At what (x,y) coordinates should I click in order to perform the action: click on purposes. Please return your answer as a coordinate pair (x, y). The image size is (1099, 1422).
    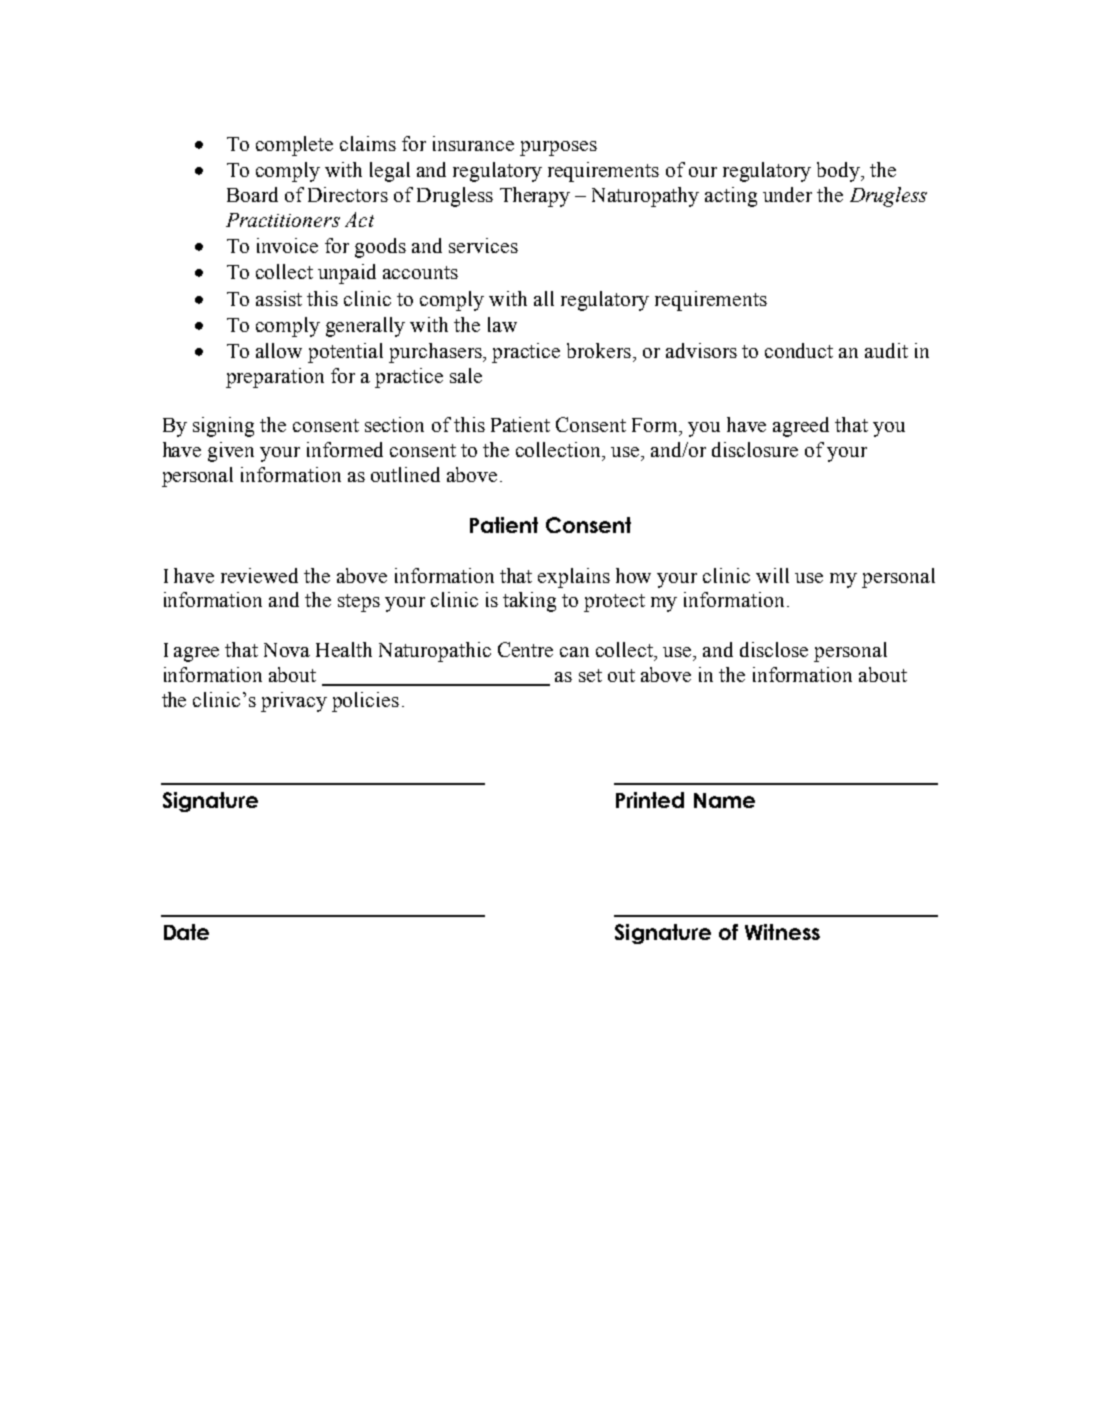
    Looking at the image, I should click on (558, 148).
